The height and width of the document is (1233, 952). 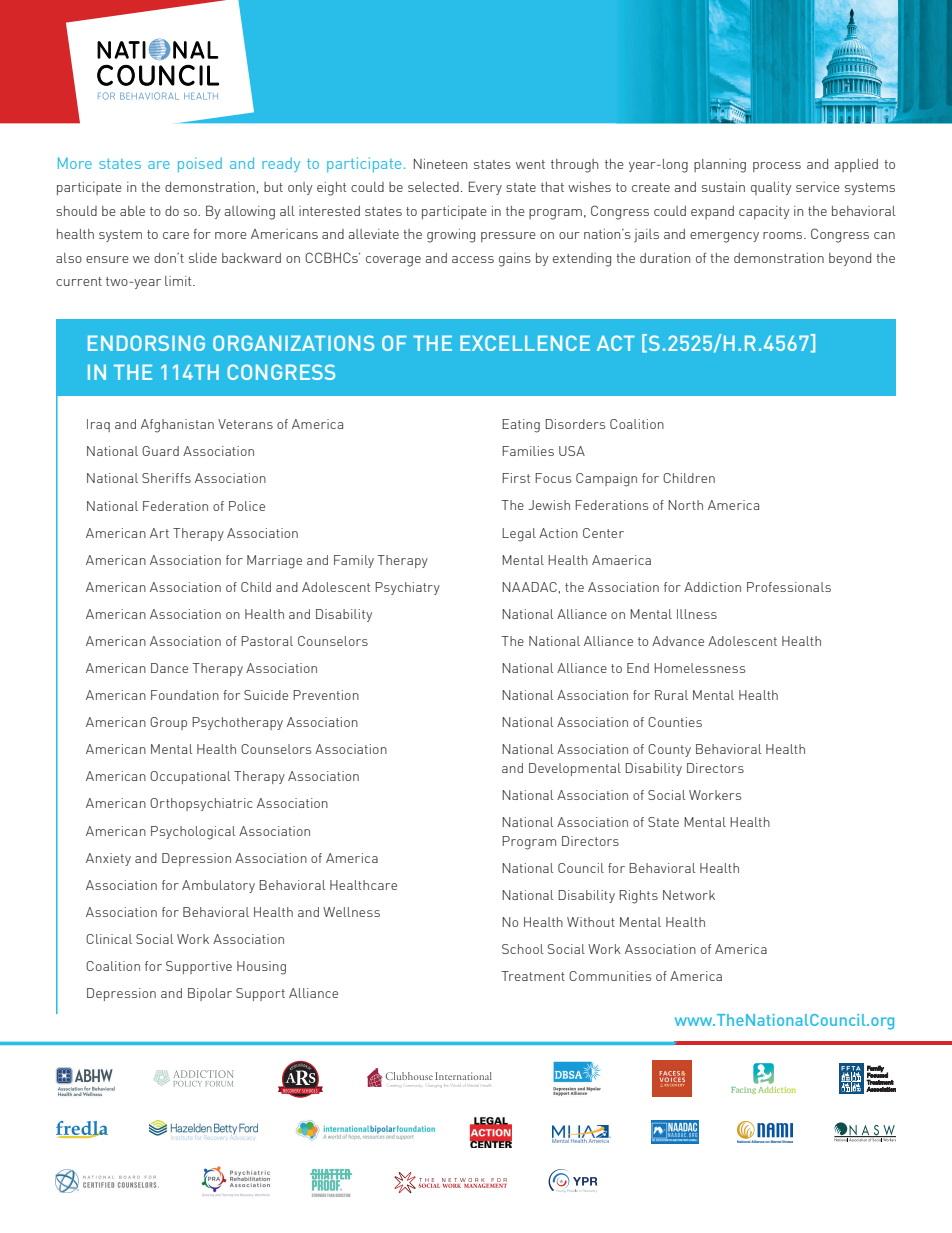 I want to click on able, so click(x=132, y=211).
